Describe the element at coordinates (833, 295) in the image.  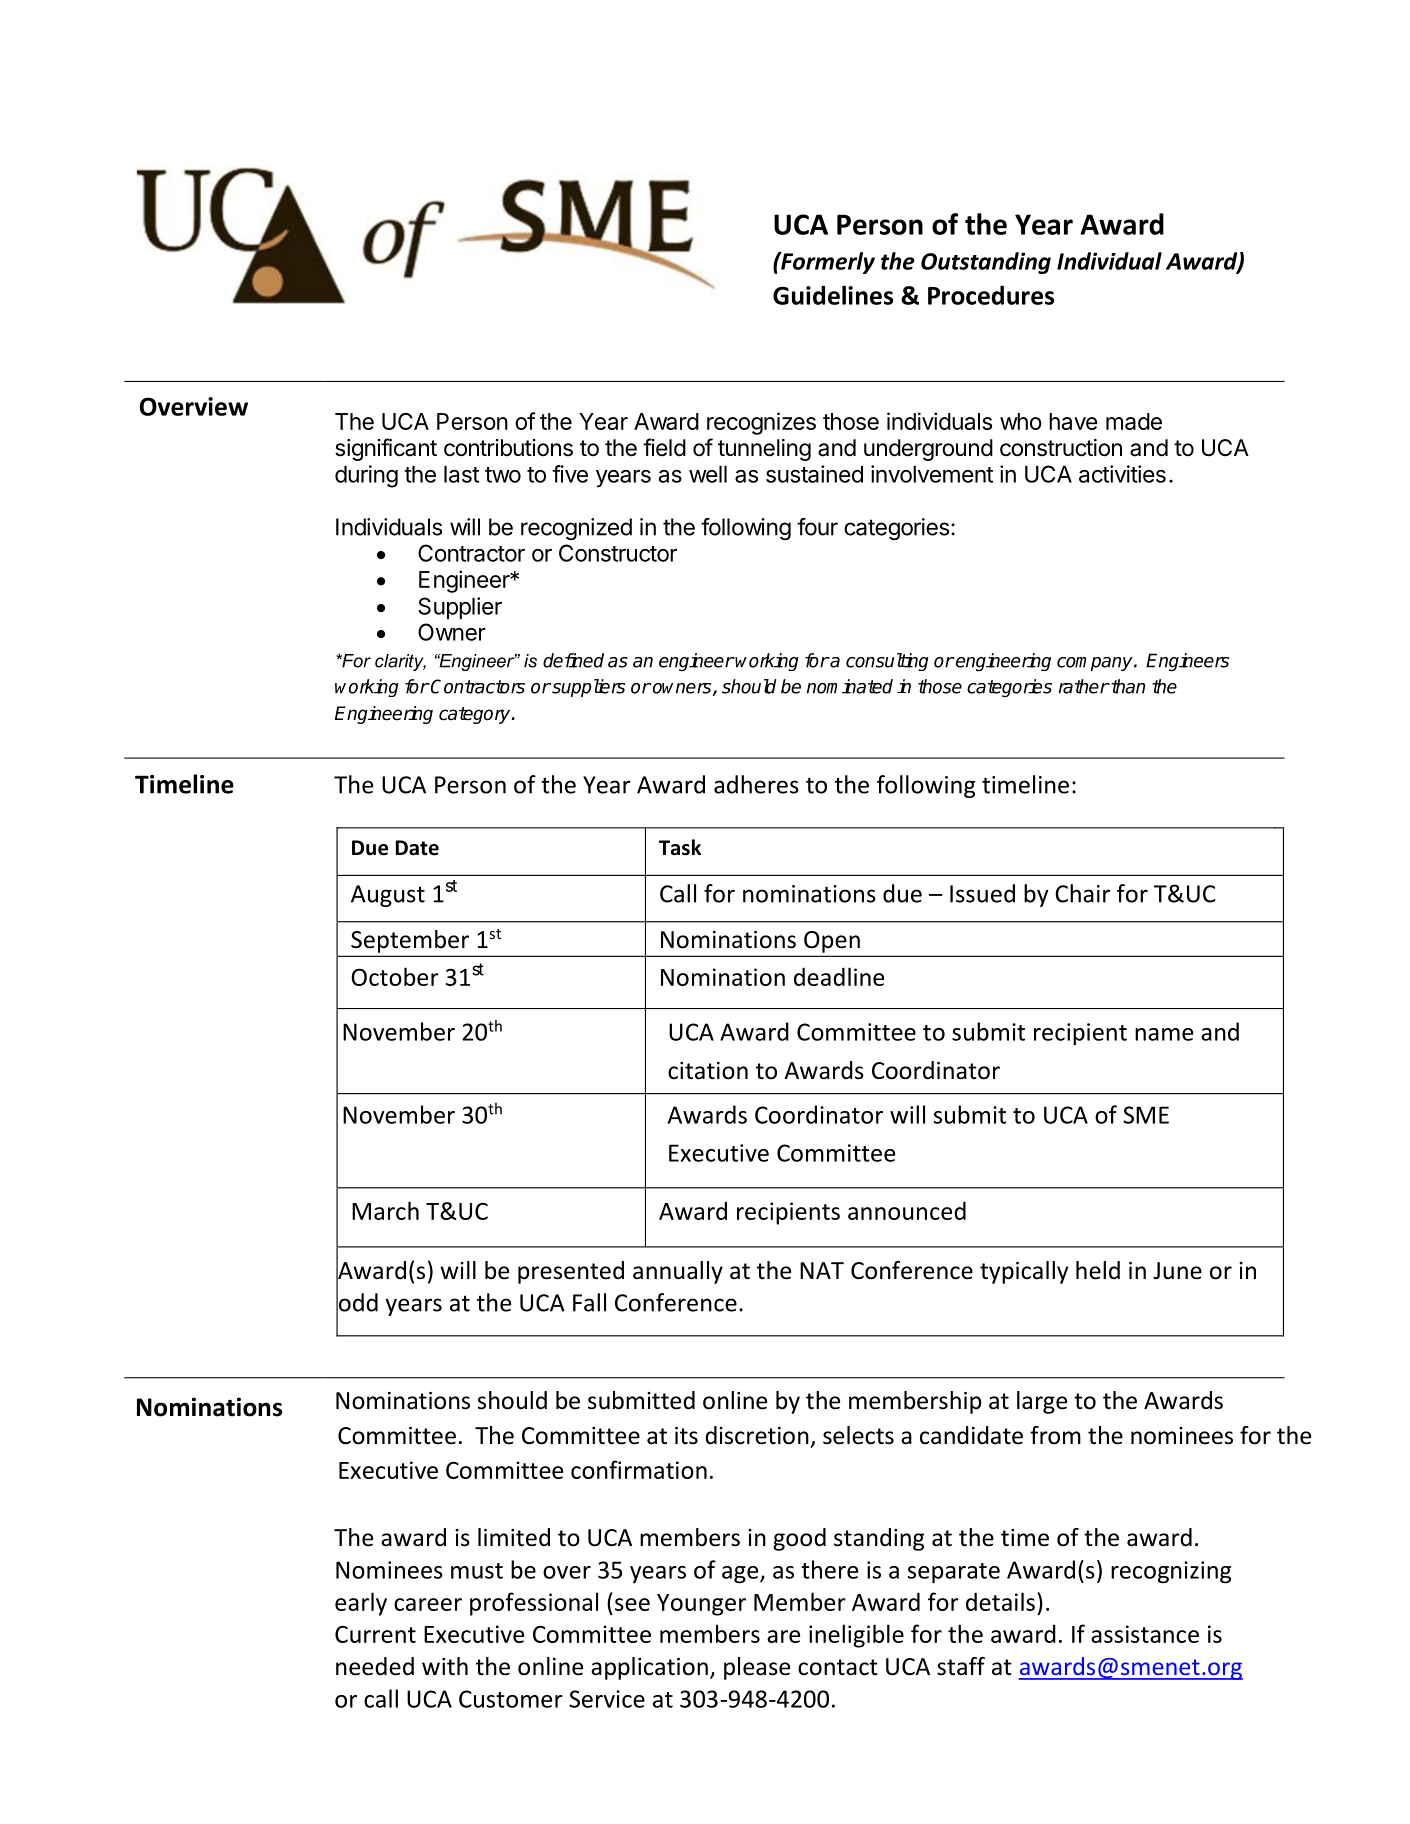
I see `Guidelines` at that location.
